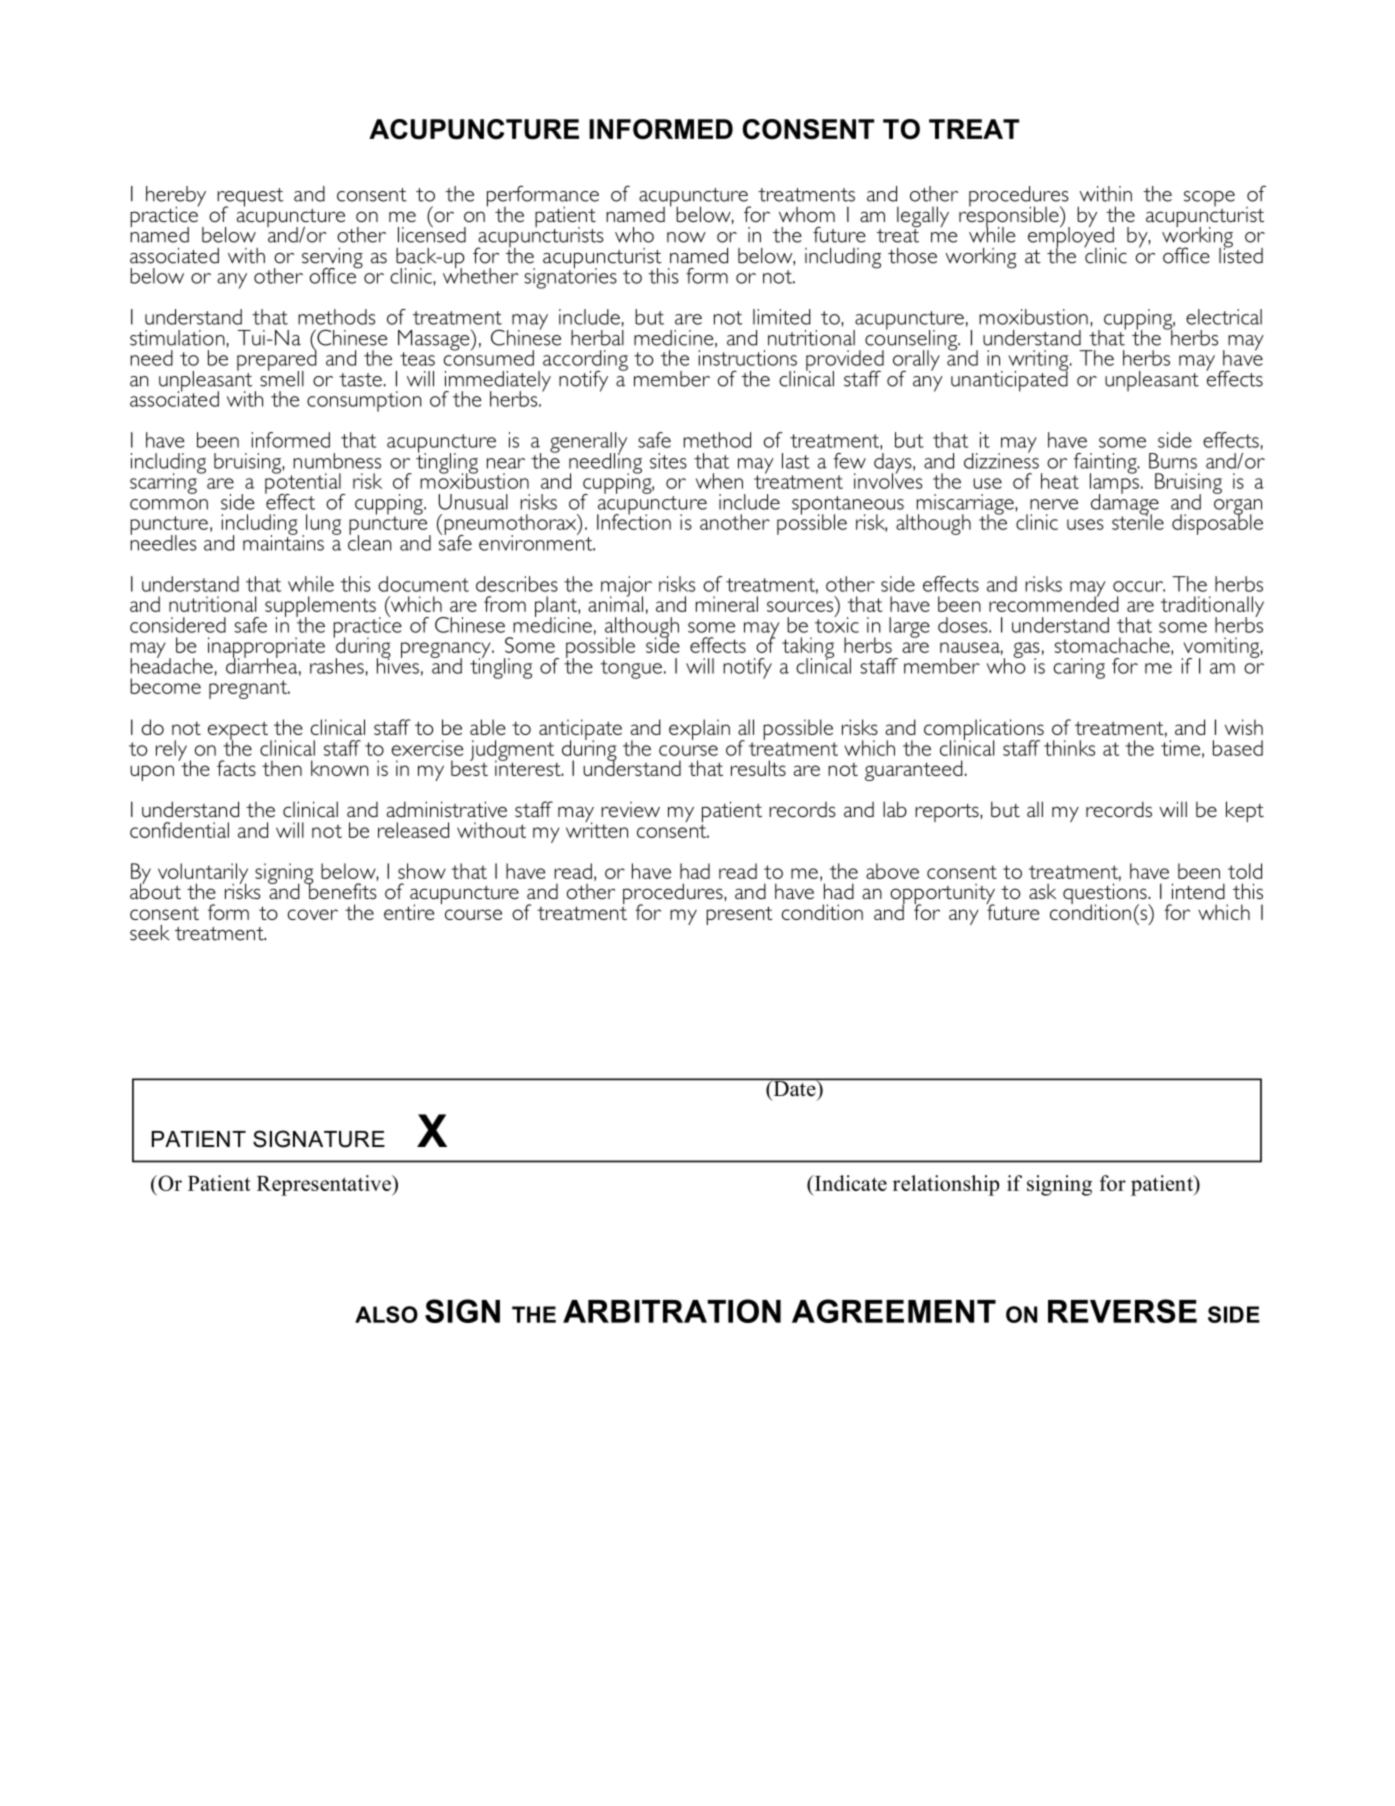  I want to click on REVERSE, so click(1122, 1311).
